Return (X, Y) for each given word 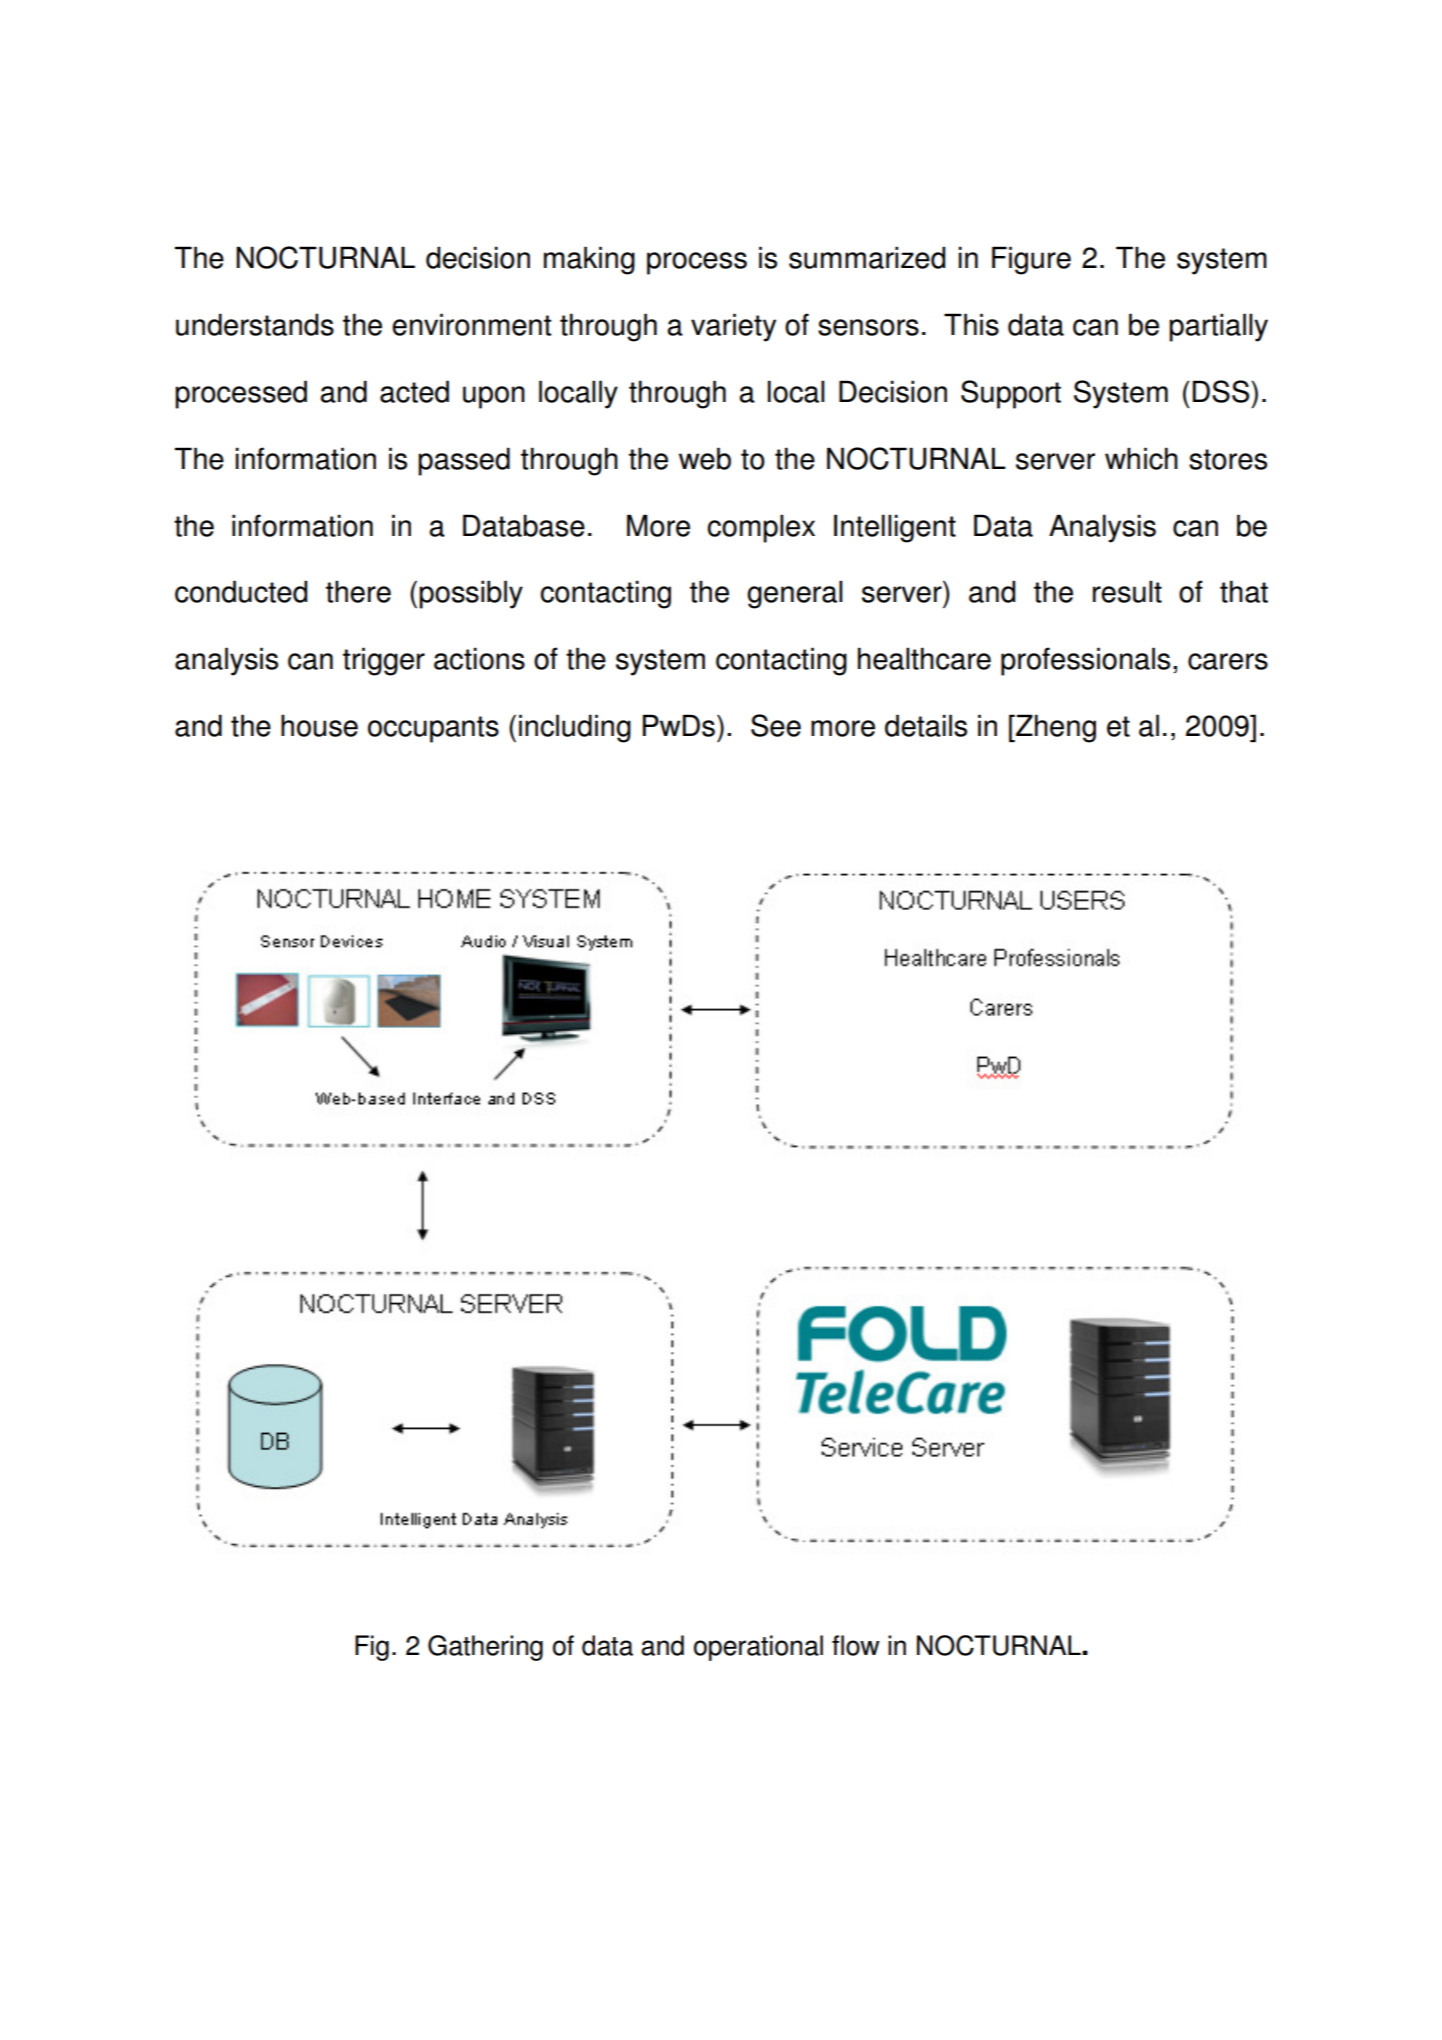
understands (255, 324)
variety (733, 327)
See (776, 725)
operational (758, 1648)
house (319, 725)
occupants (433, 729)
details (926, 725)
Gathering (485, 1648)
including (575, 728)
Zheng (1055, 728)
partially (1218, 327)
